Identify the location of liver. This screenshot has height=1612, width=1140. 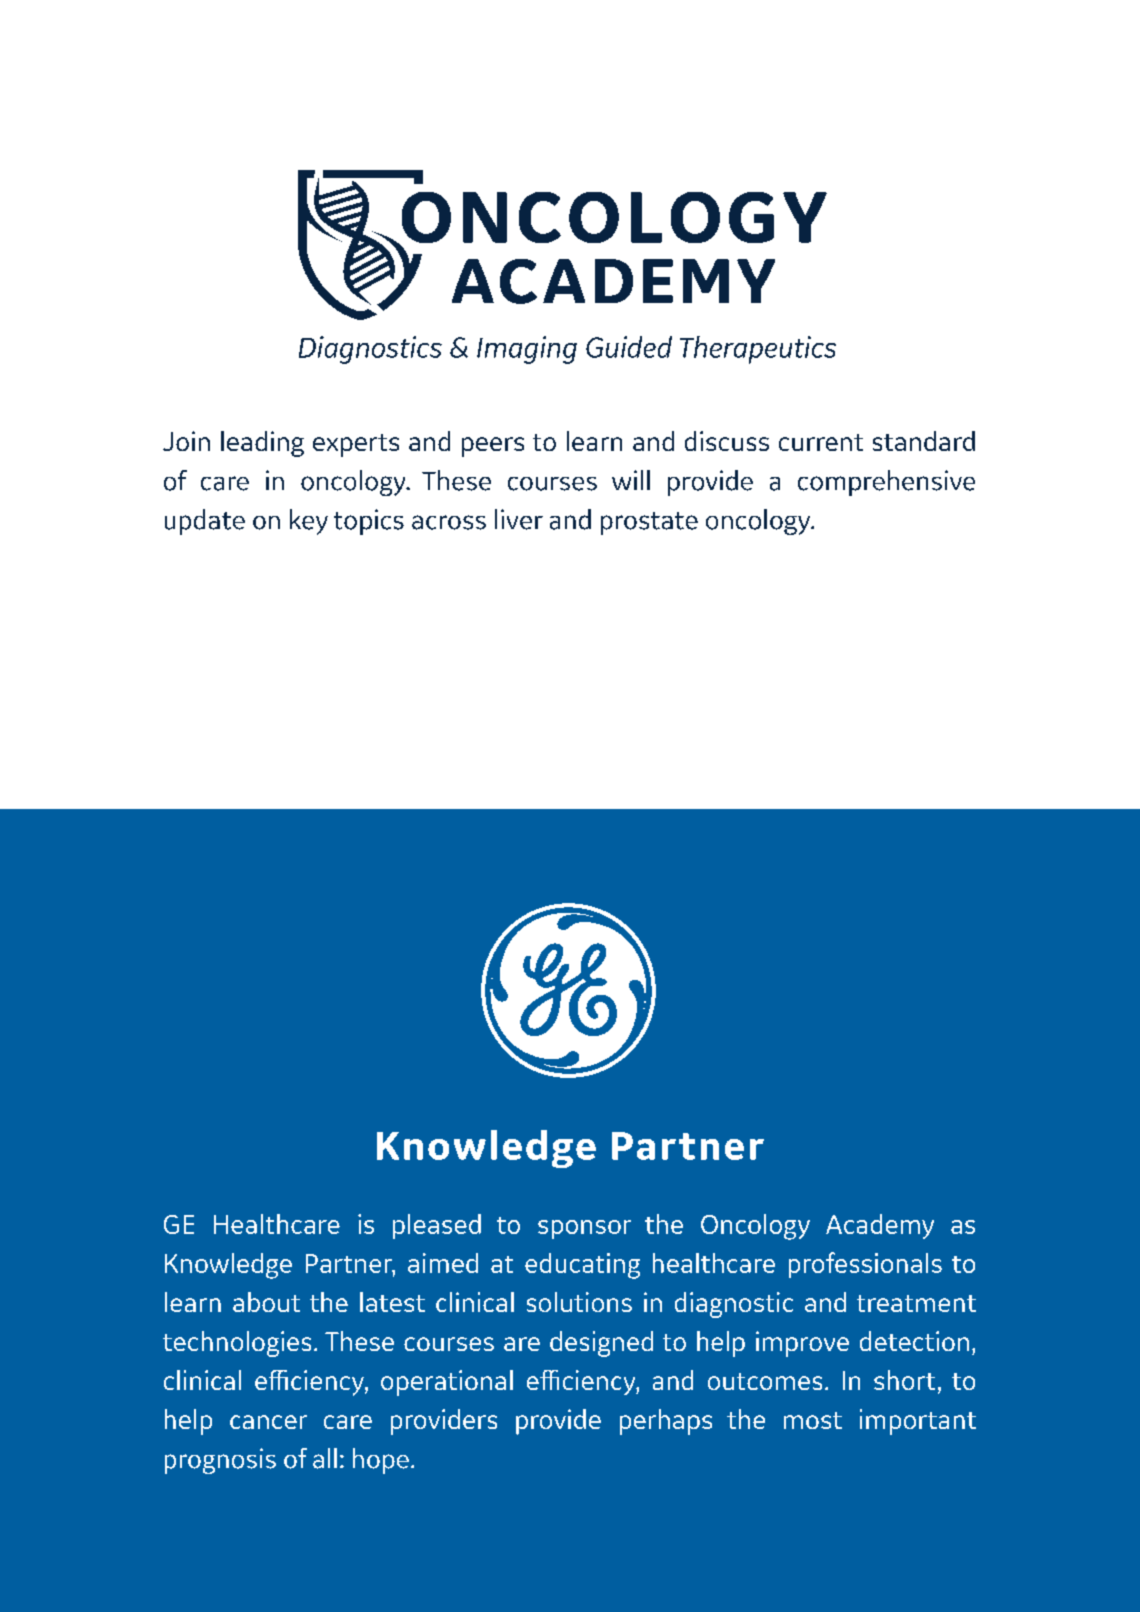
(519, 519).
